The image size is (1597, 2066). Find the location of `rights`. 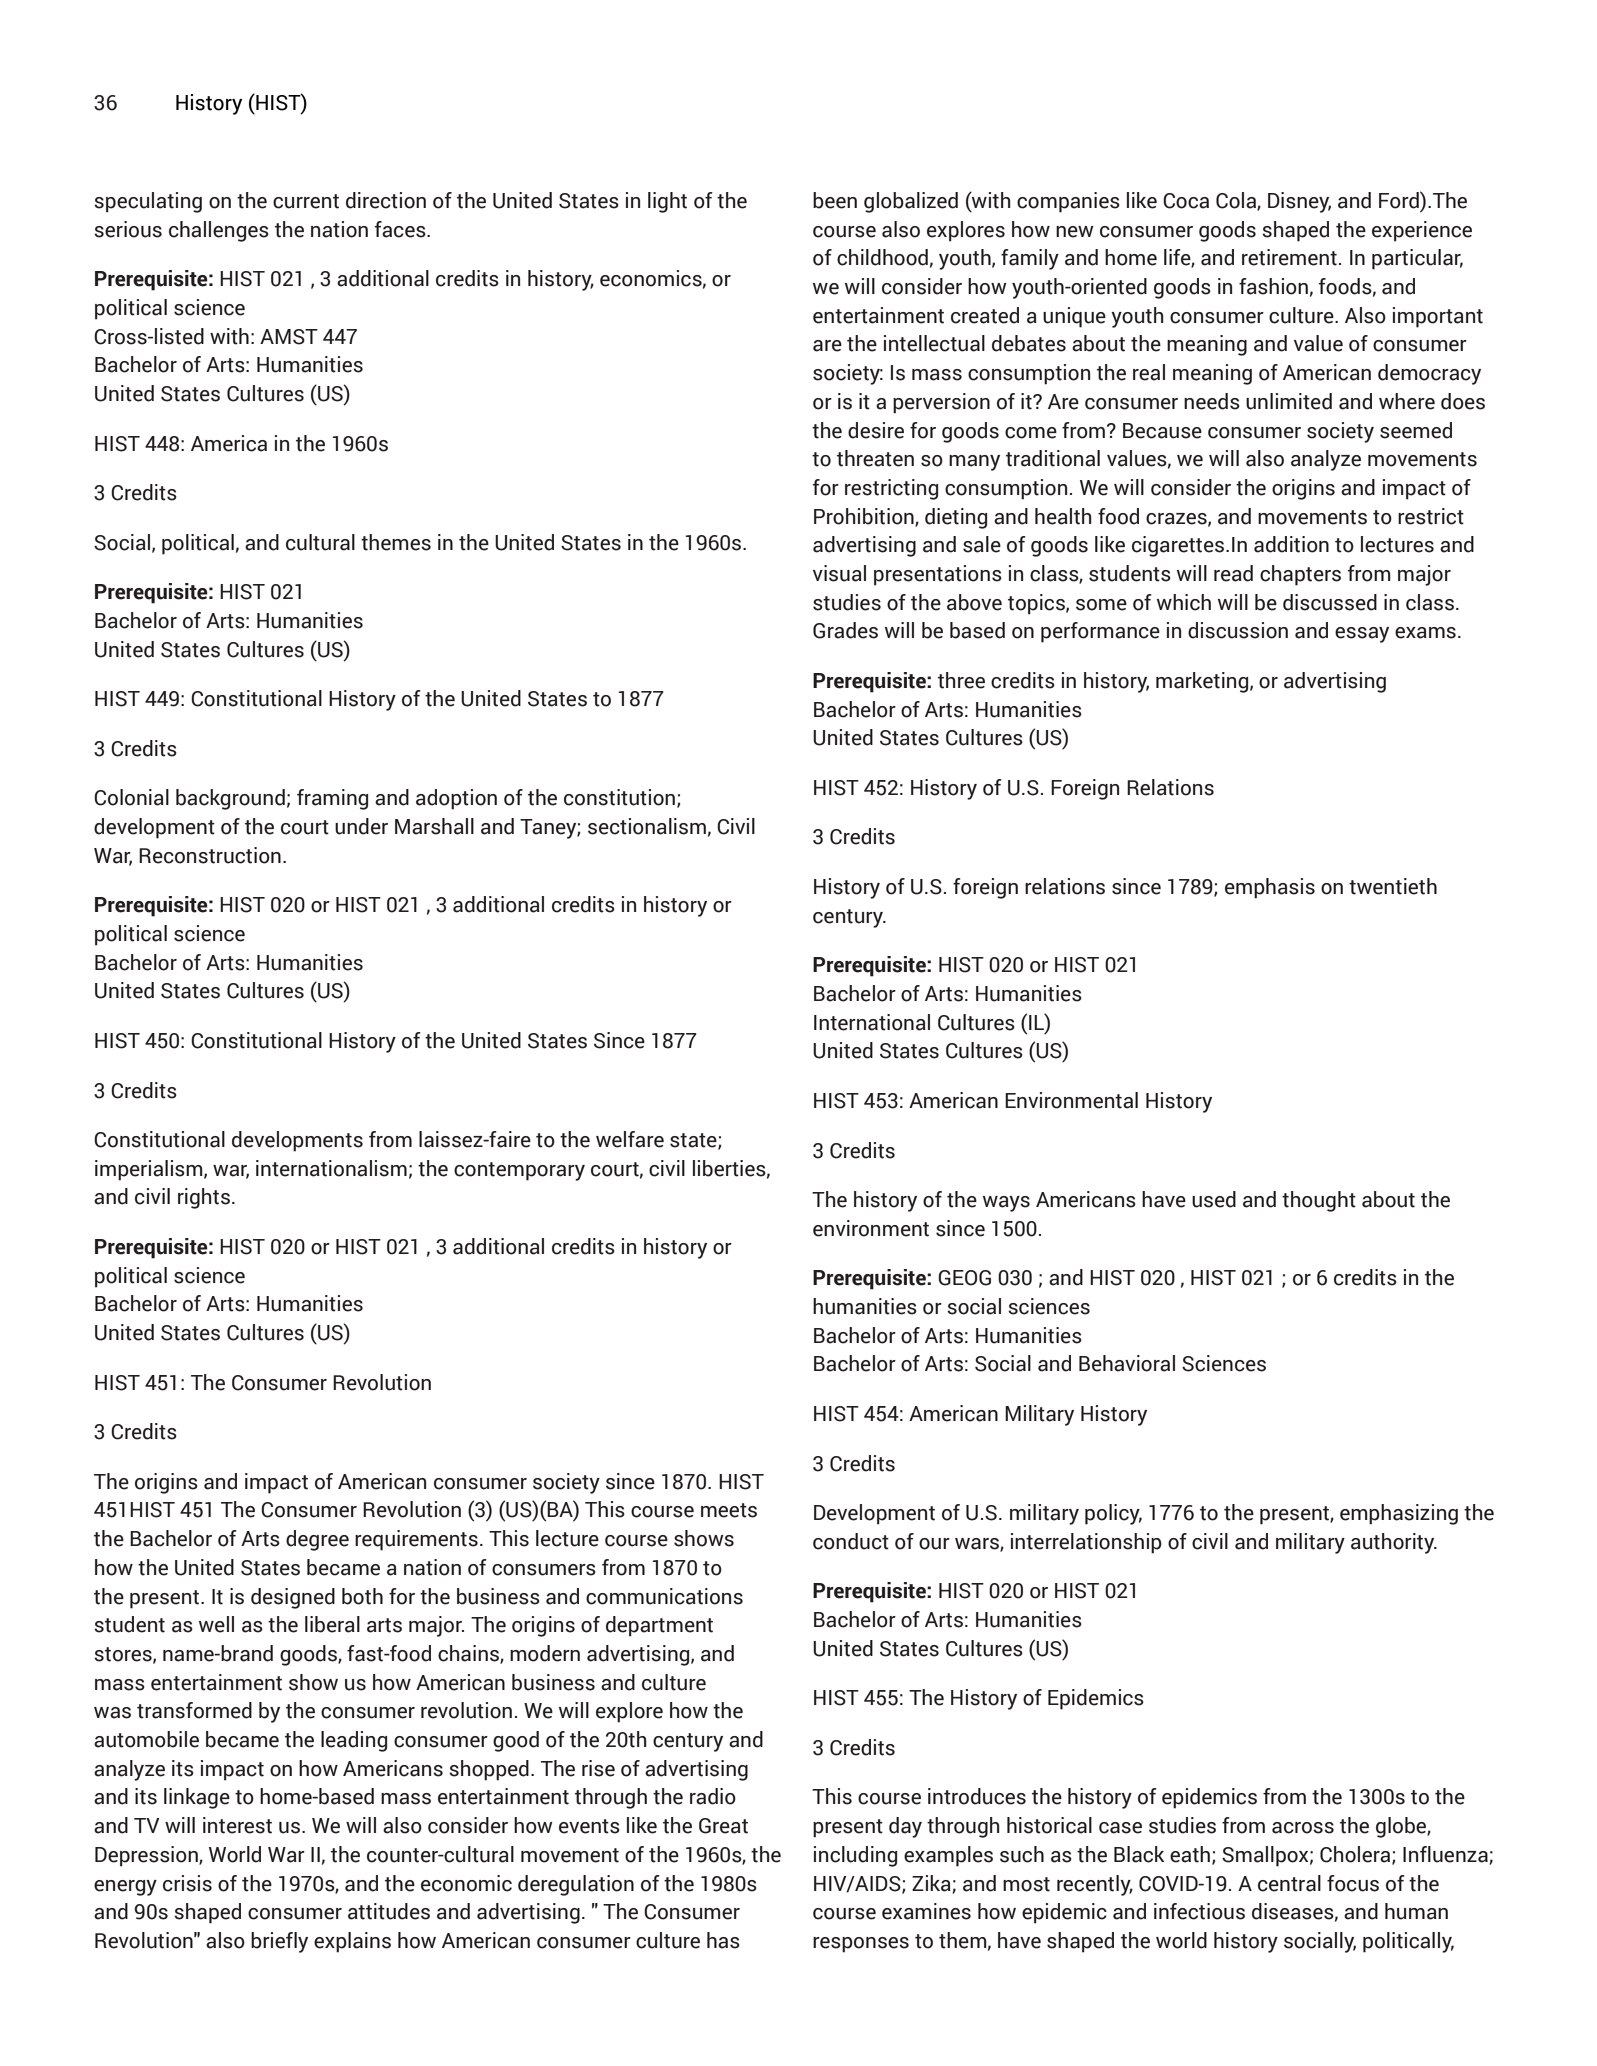

rights is located at coordinates (204, 1198).
